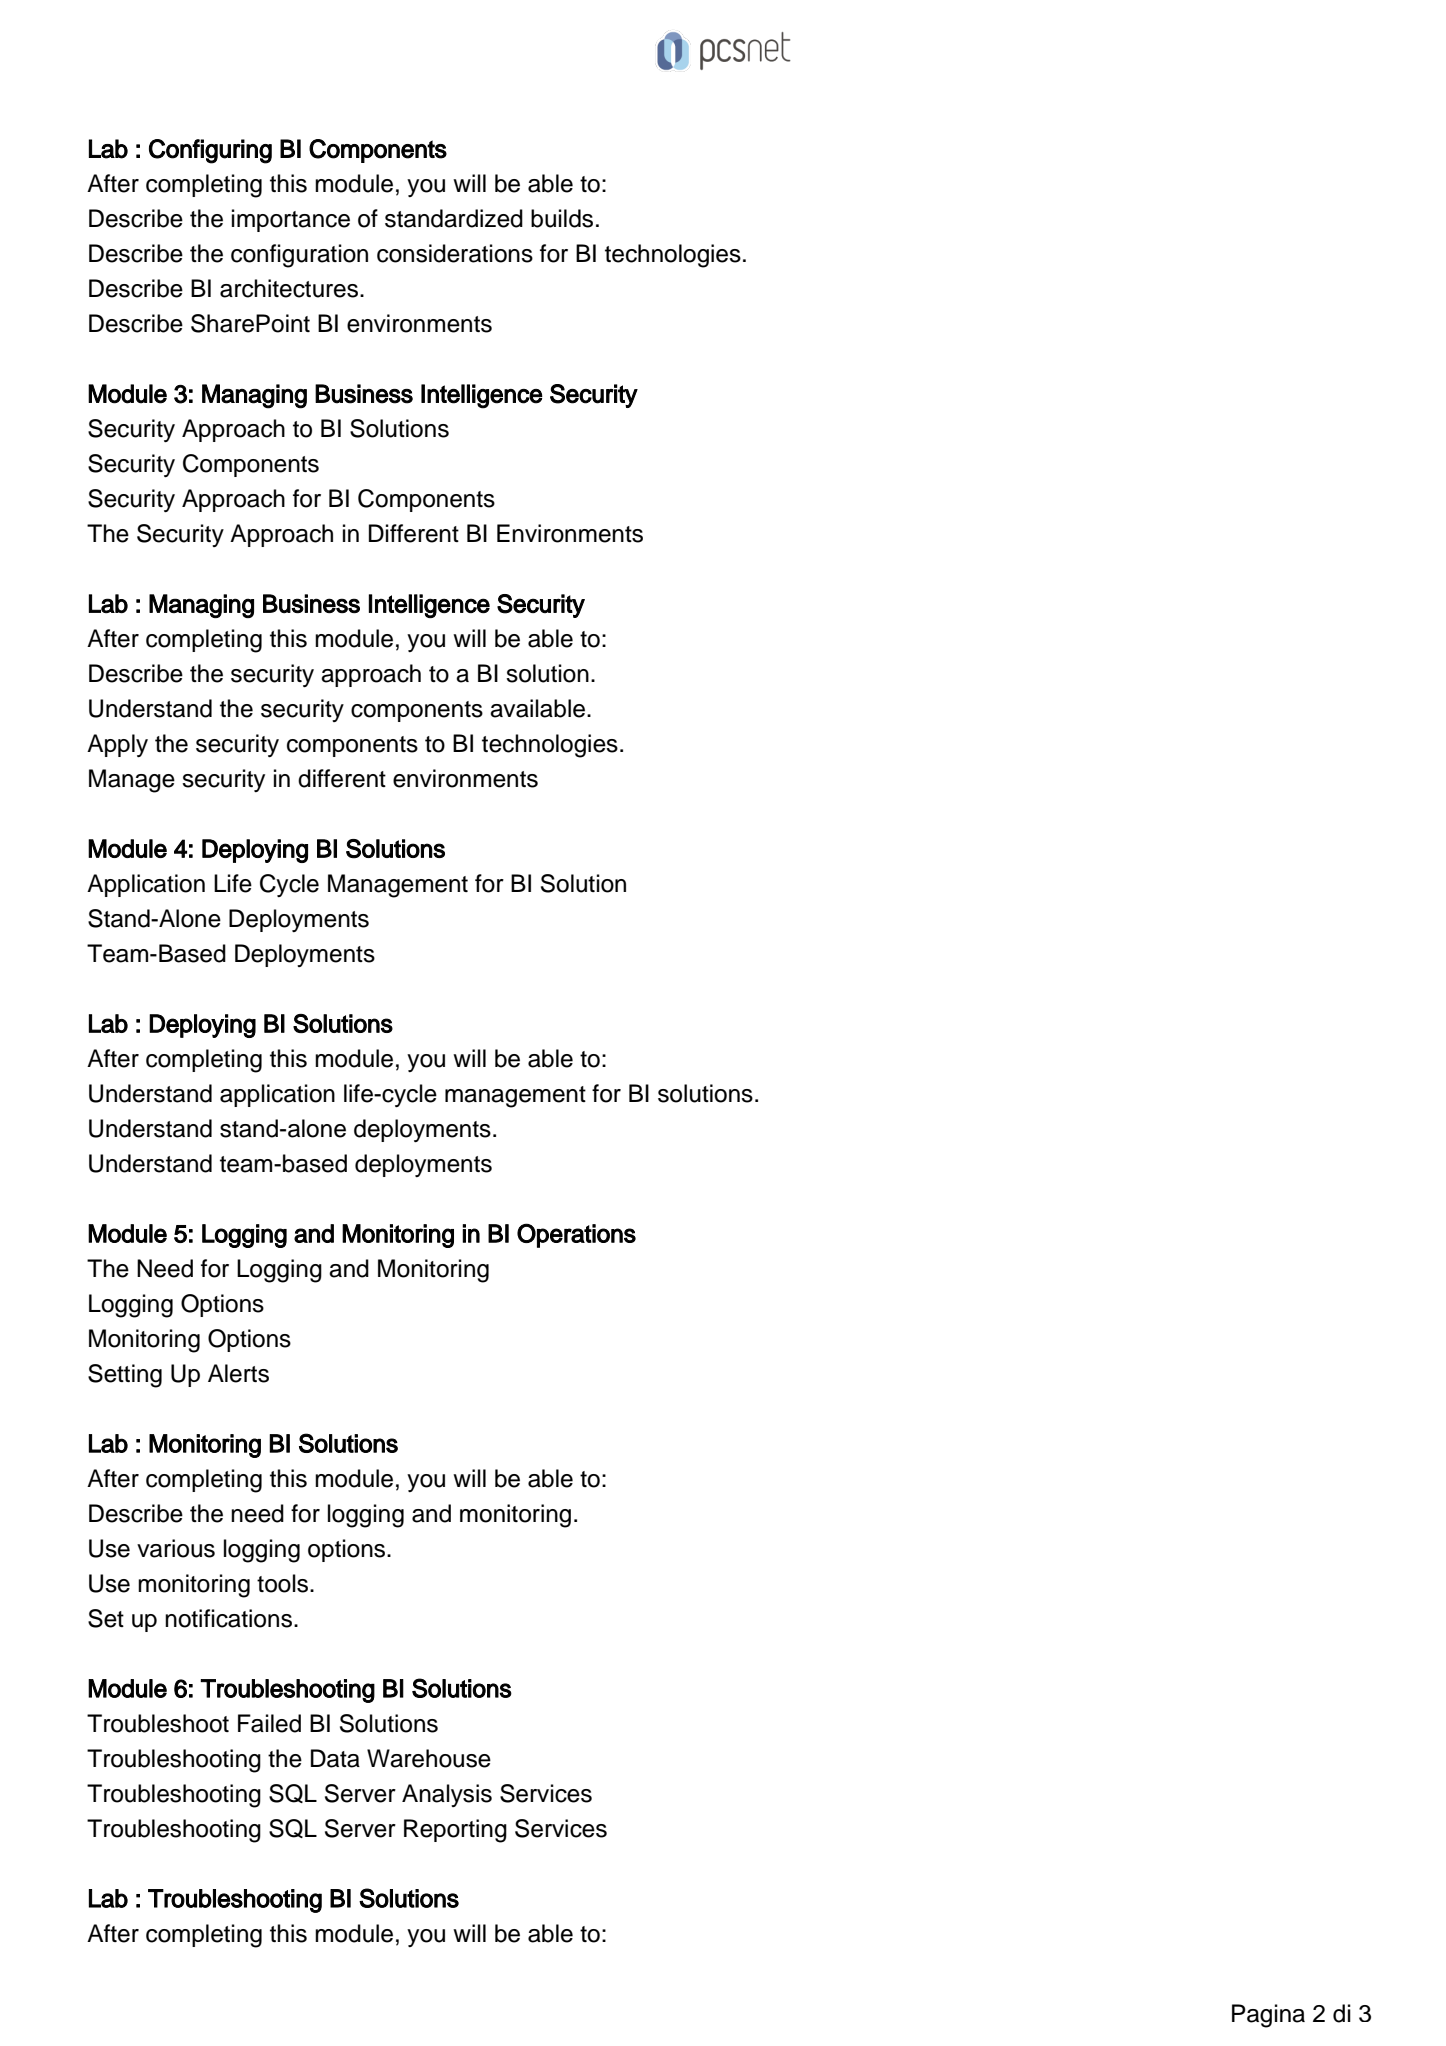 The width and height of the screenshot is (1446, 2046). What do you see at coordinates (284, 1583) in the screenshot?
I see `tools` at bounding box center [284, 1583].
